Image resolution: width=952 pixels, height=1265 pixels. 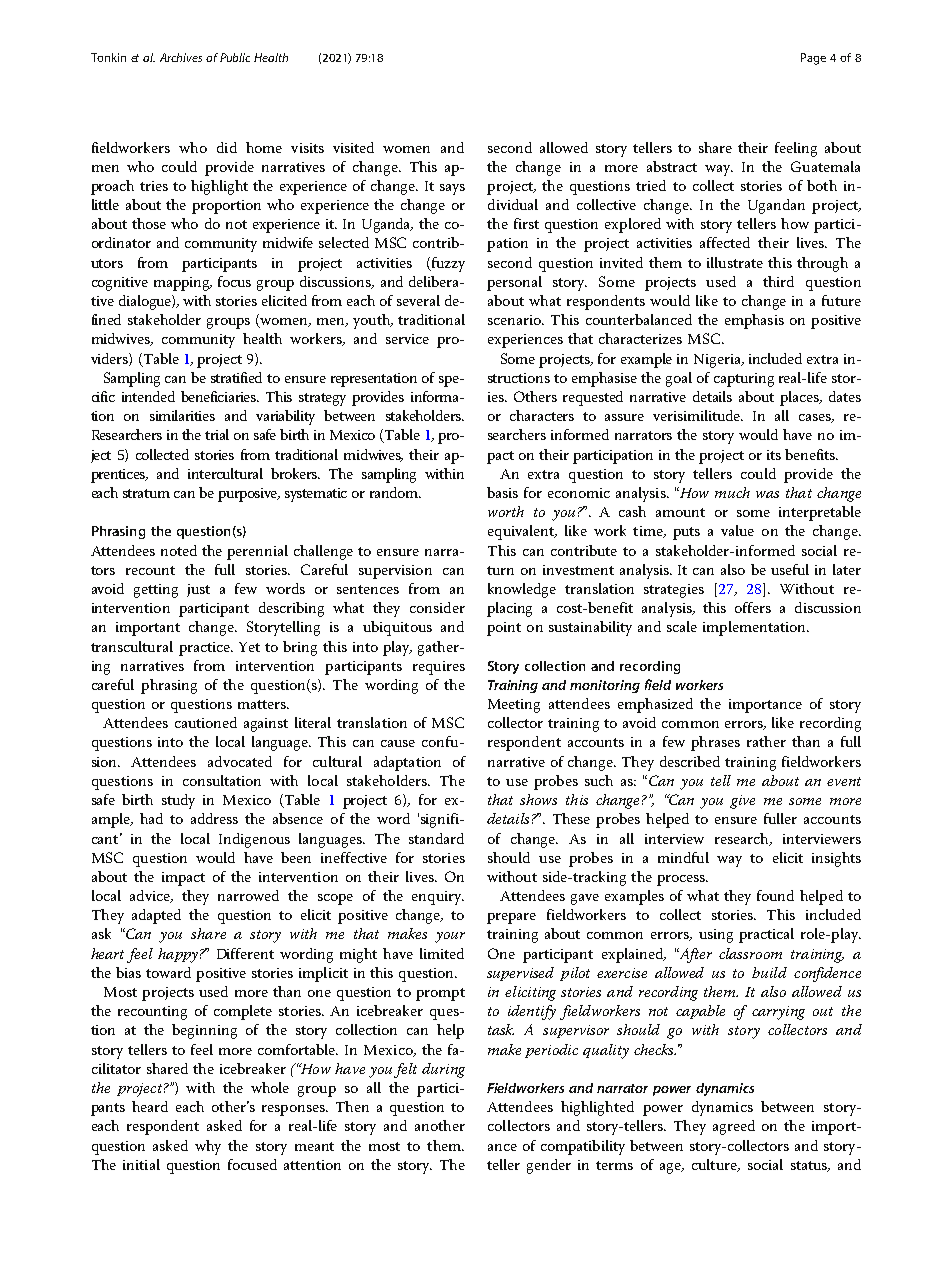 I want to click on capturing, so click(x=744, y=380).
